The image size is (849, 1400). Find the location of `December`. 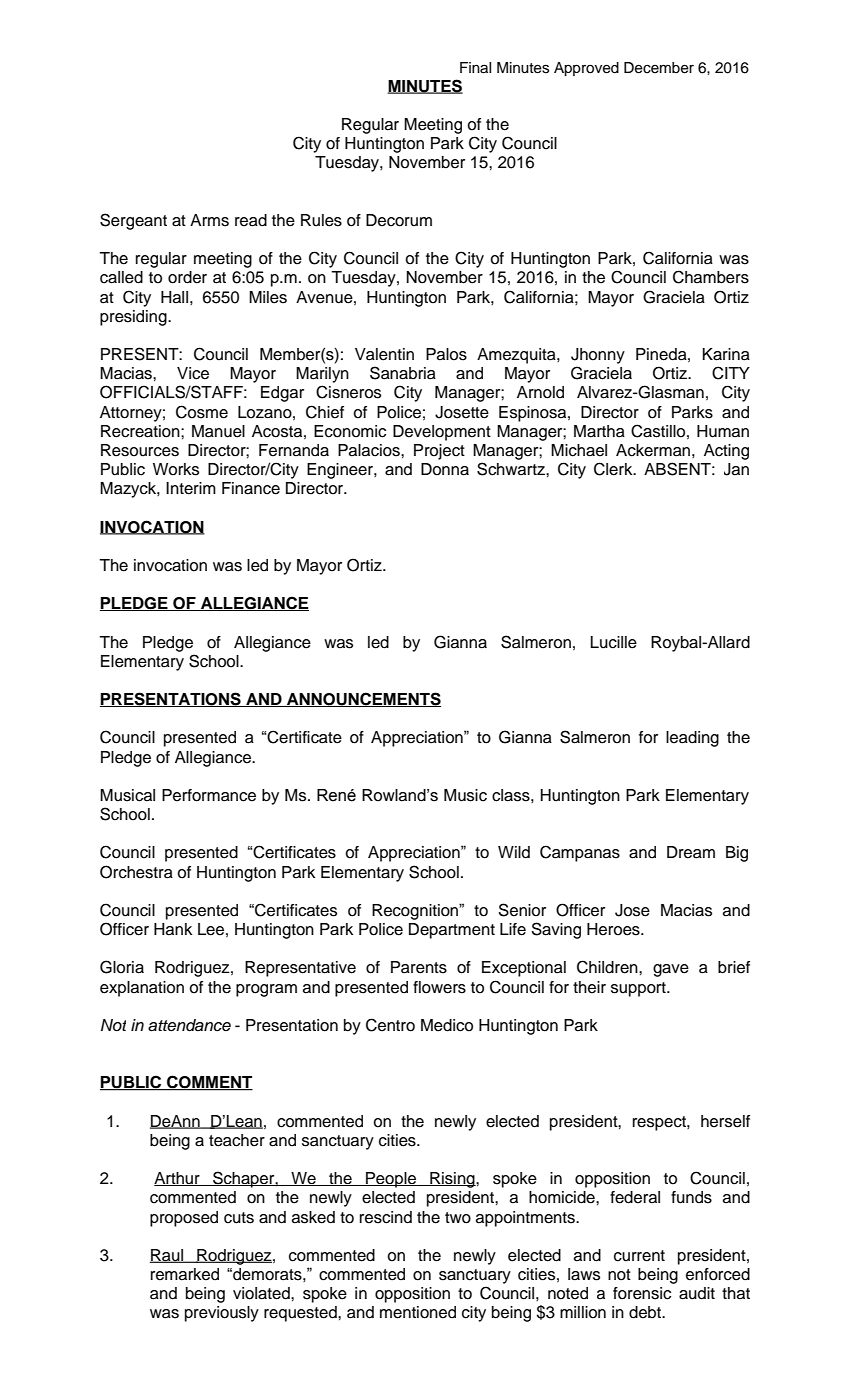

December is located at coordinates (659, 68).
